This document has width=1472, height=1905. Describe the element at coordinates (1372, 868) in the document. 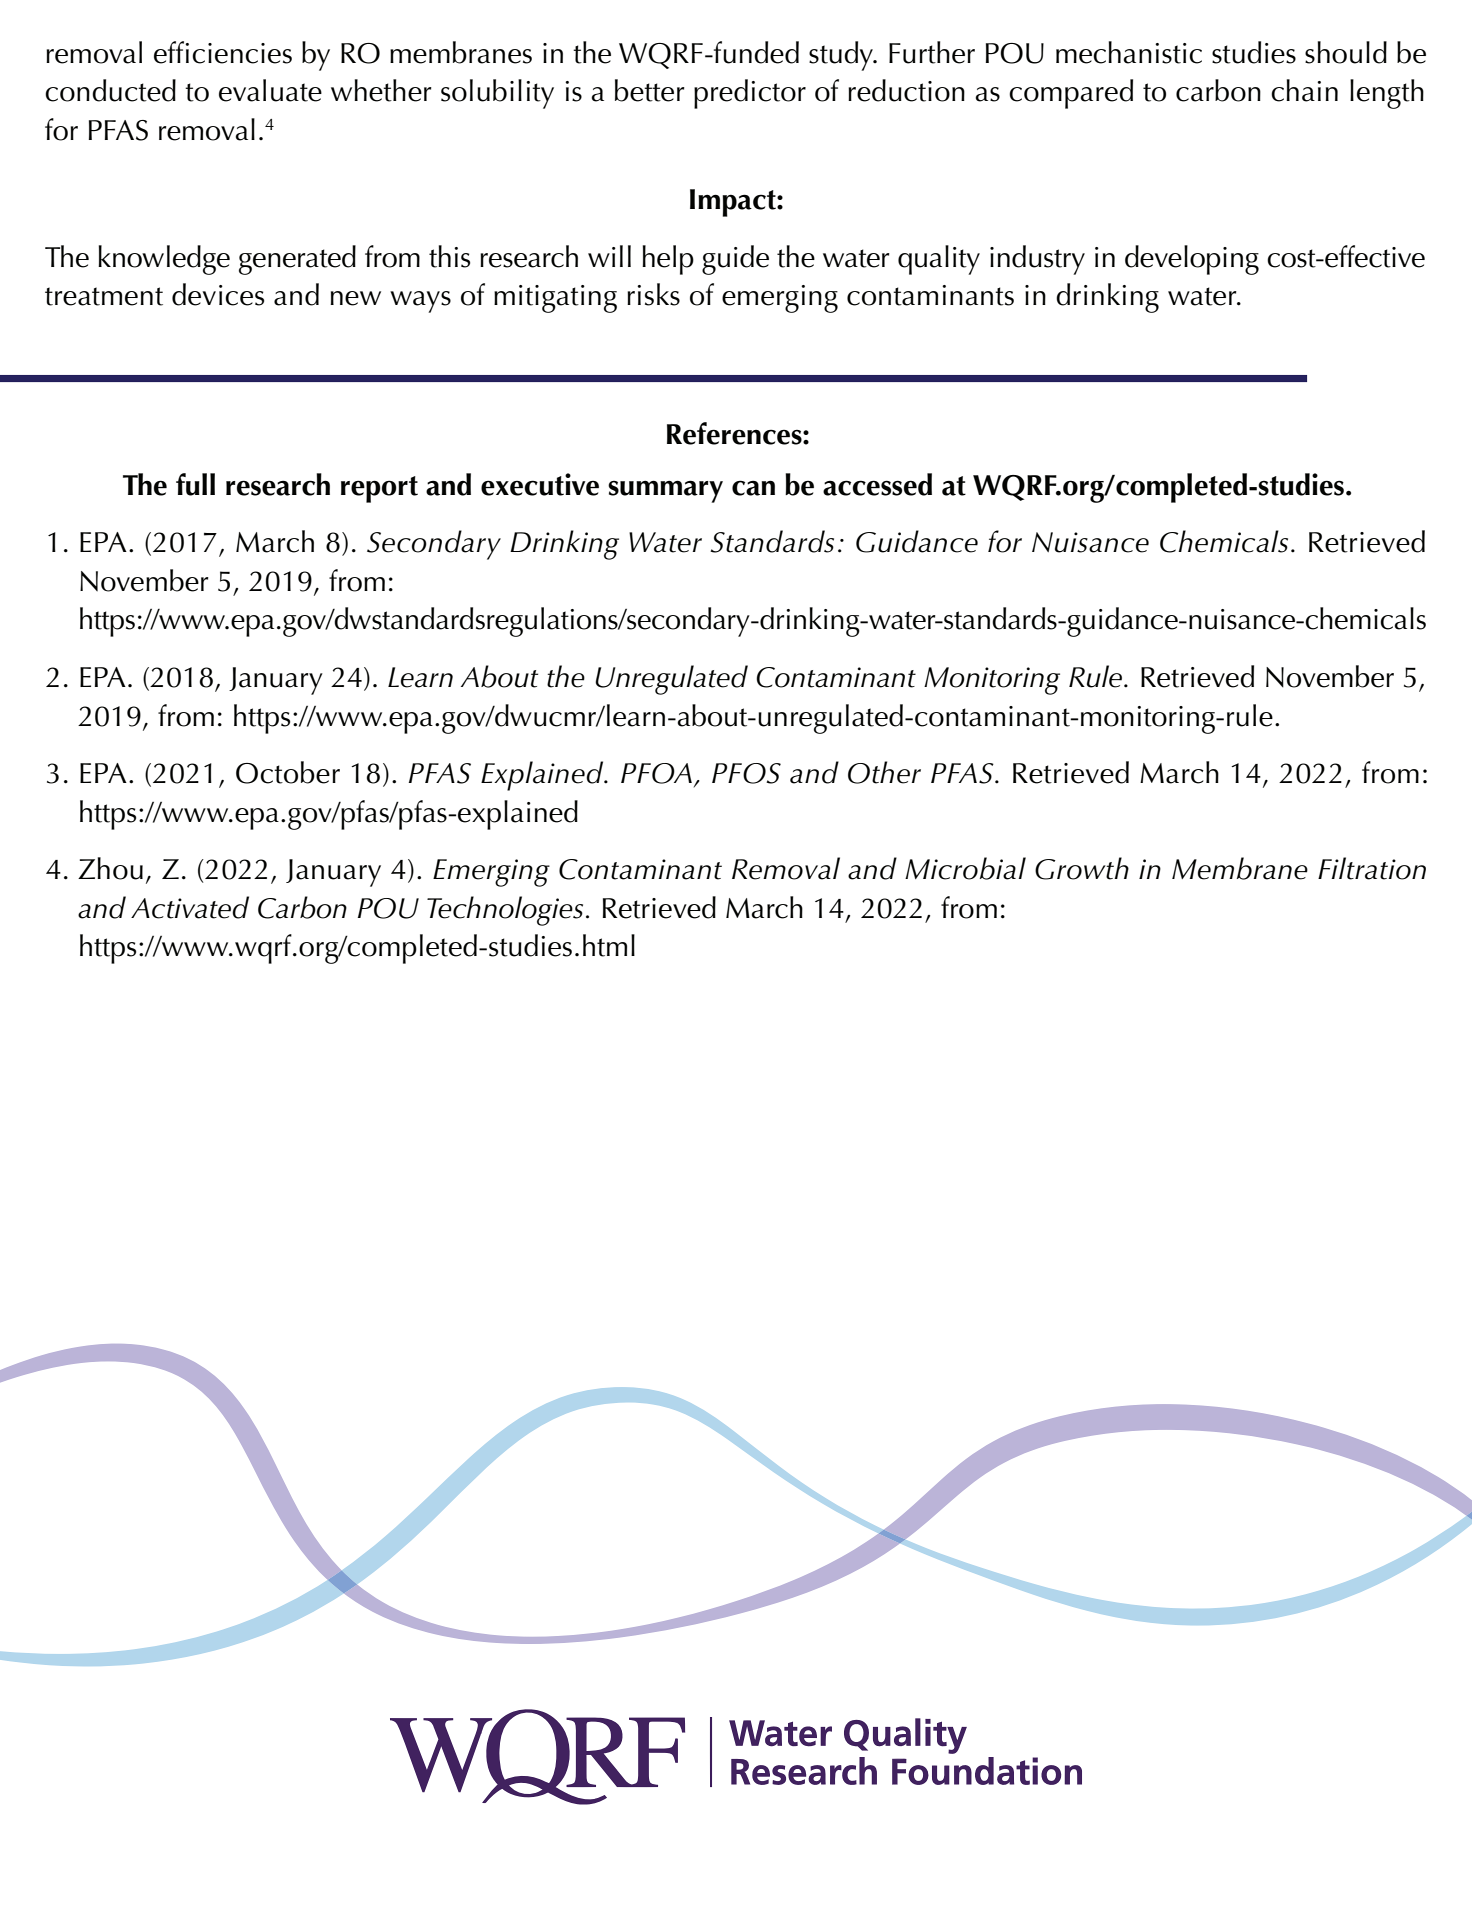

I see `Filtration` at that location.
